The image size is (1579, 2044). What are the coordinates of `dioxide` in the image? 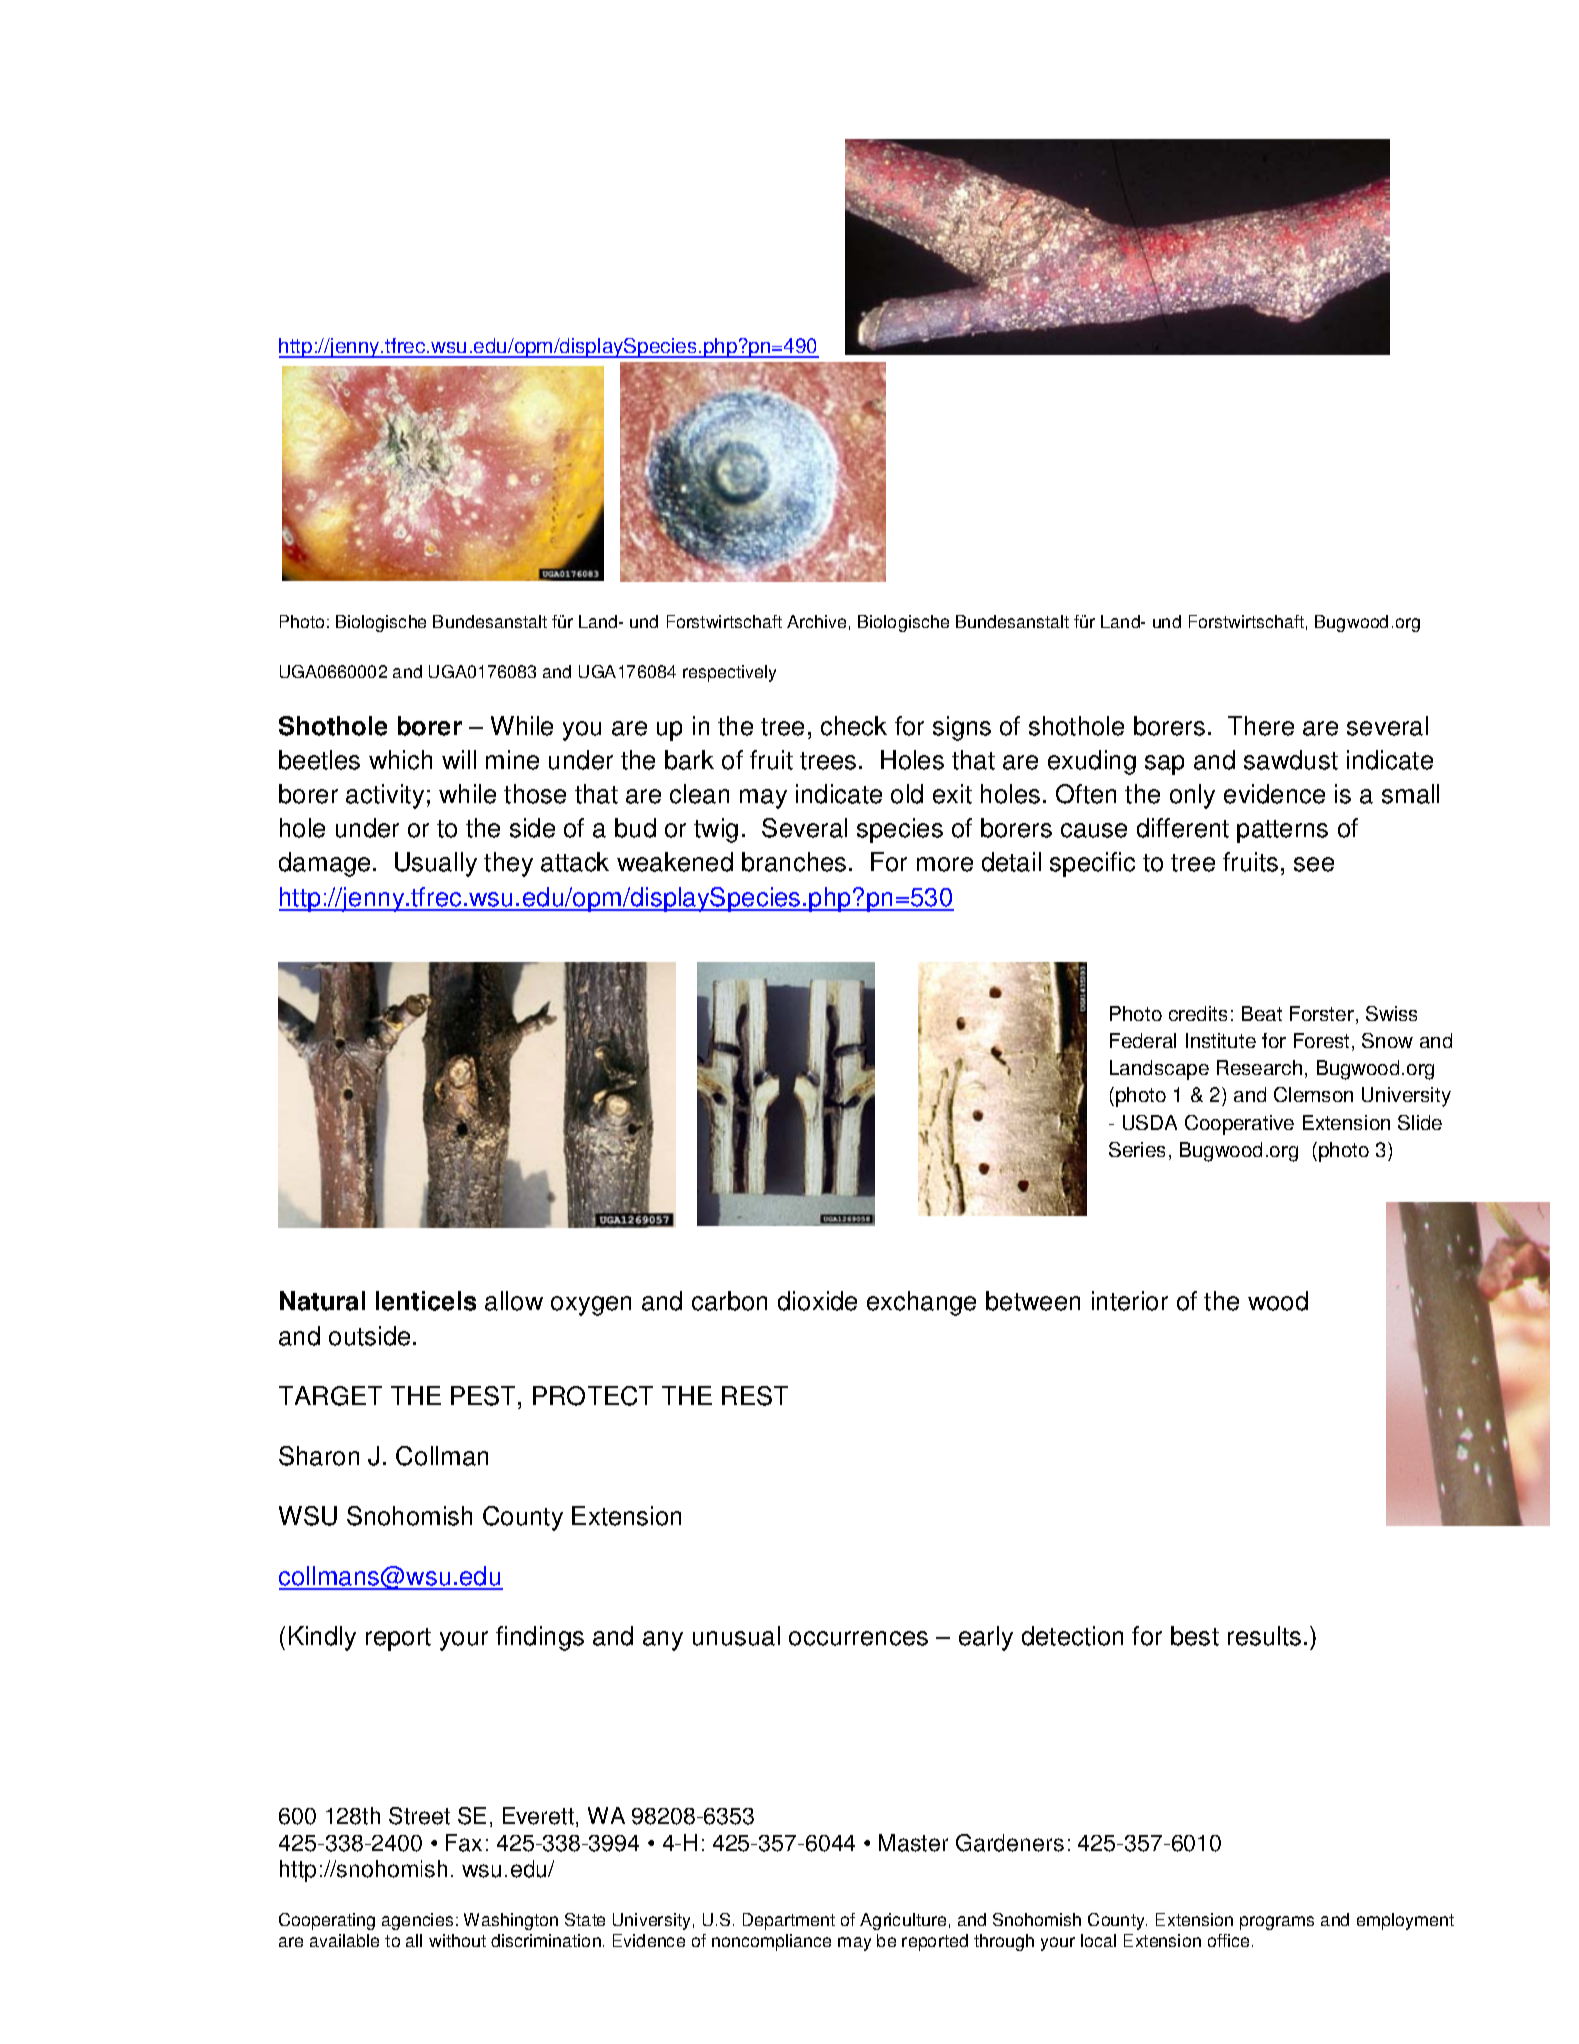 It's located at (817, 1301).
